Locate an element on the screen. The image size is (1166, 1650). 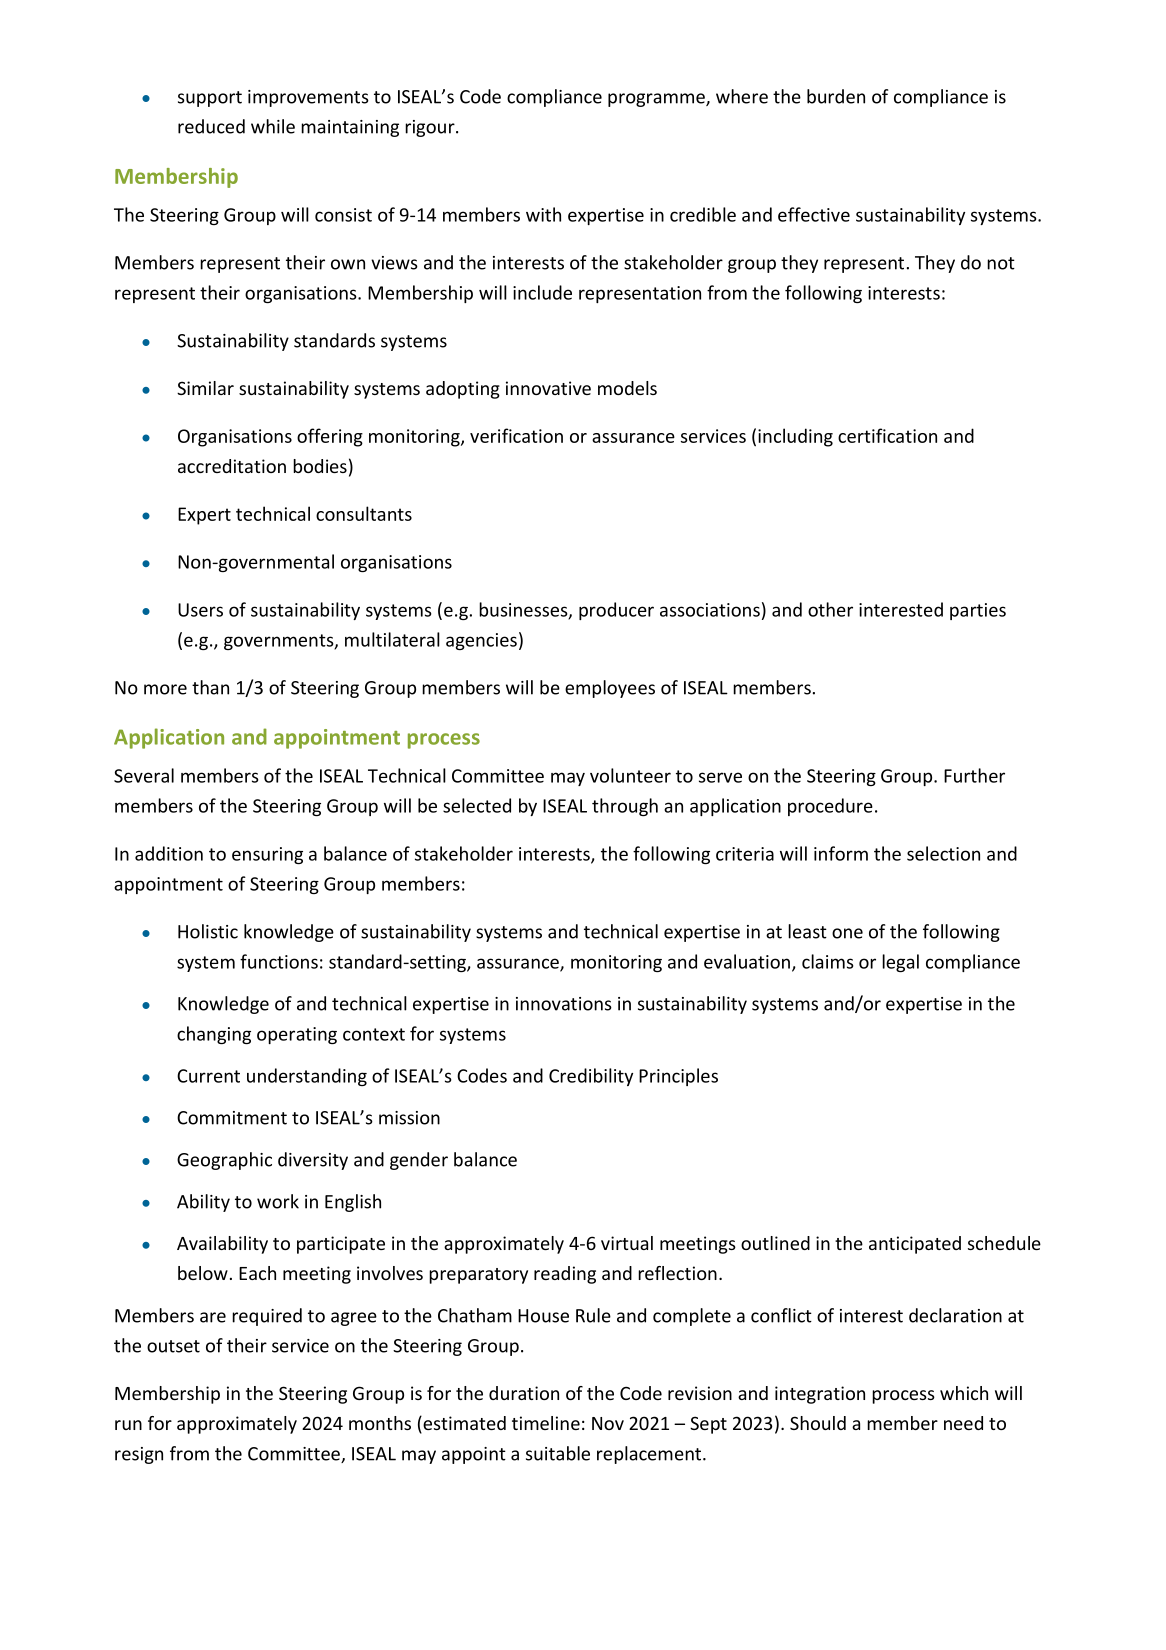
Credibility is located at coordinates (591, 1077).
